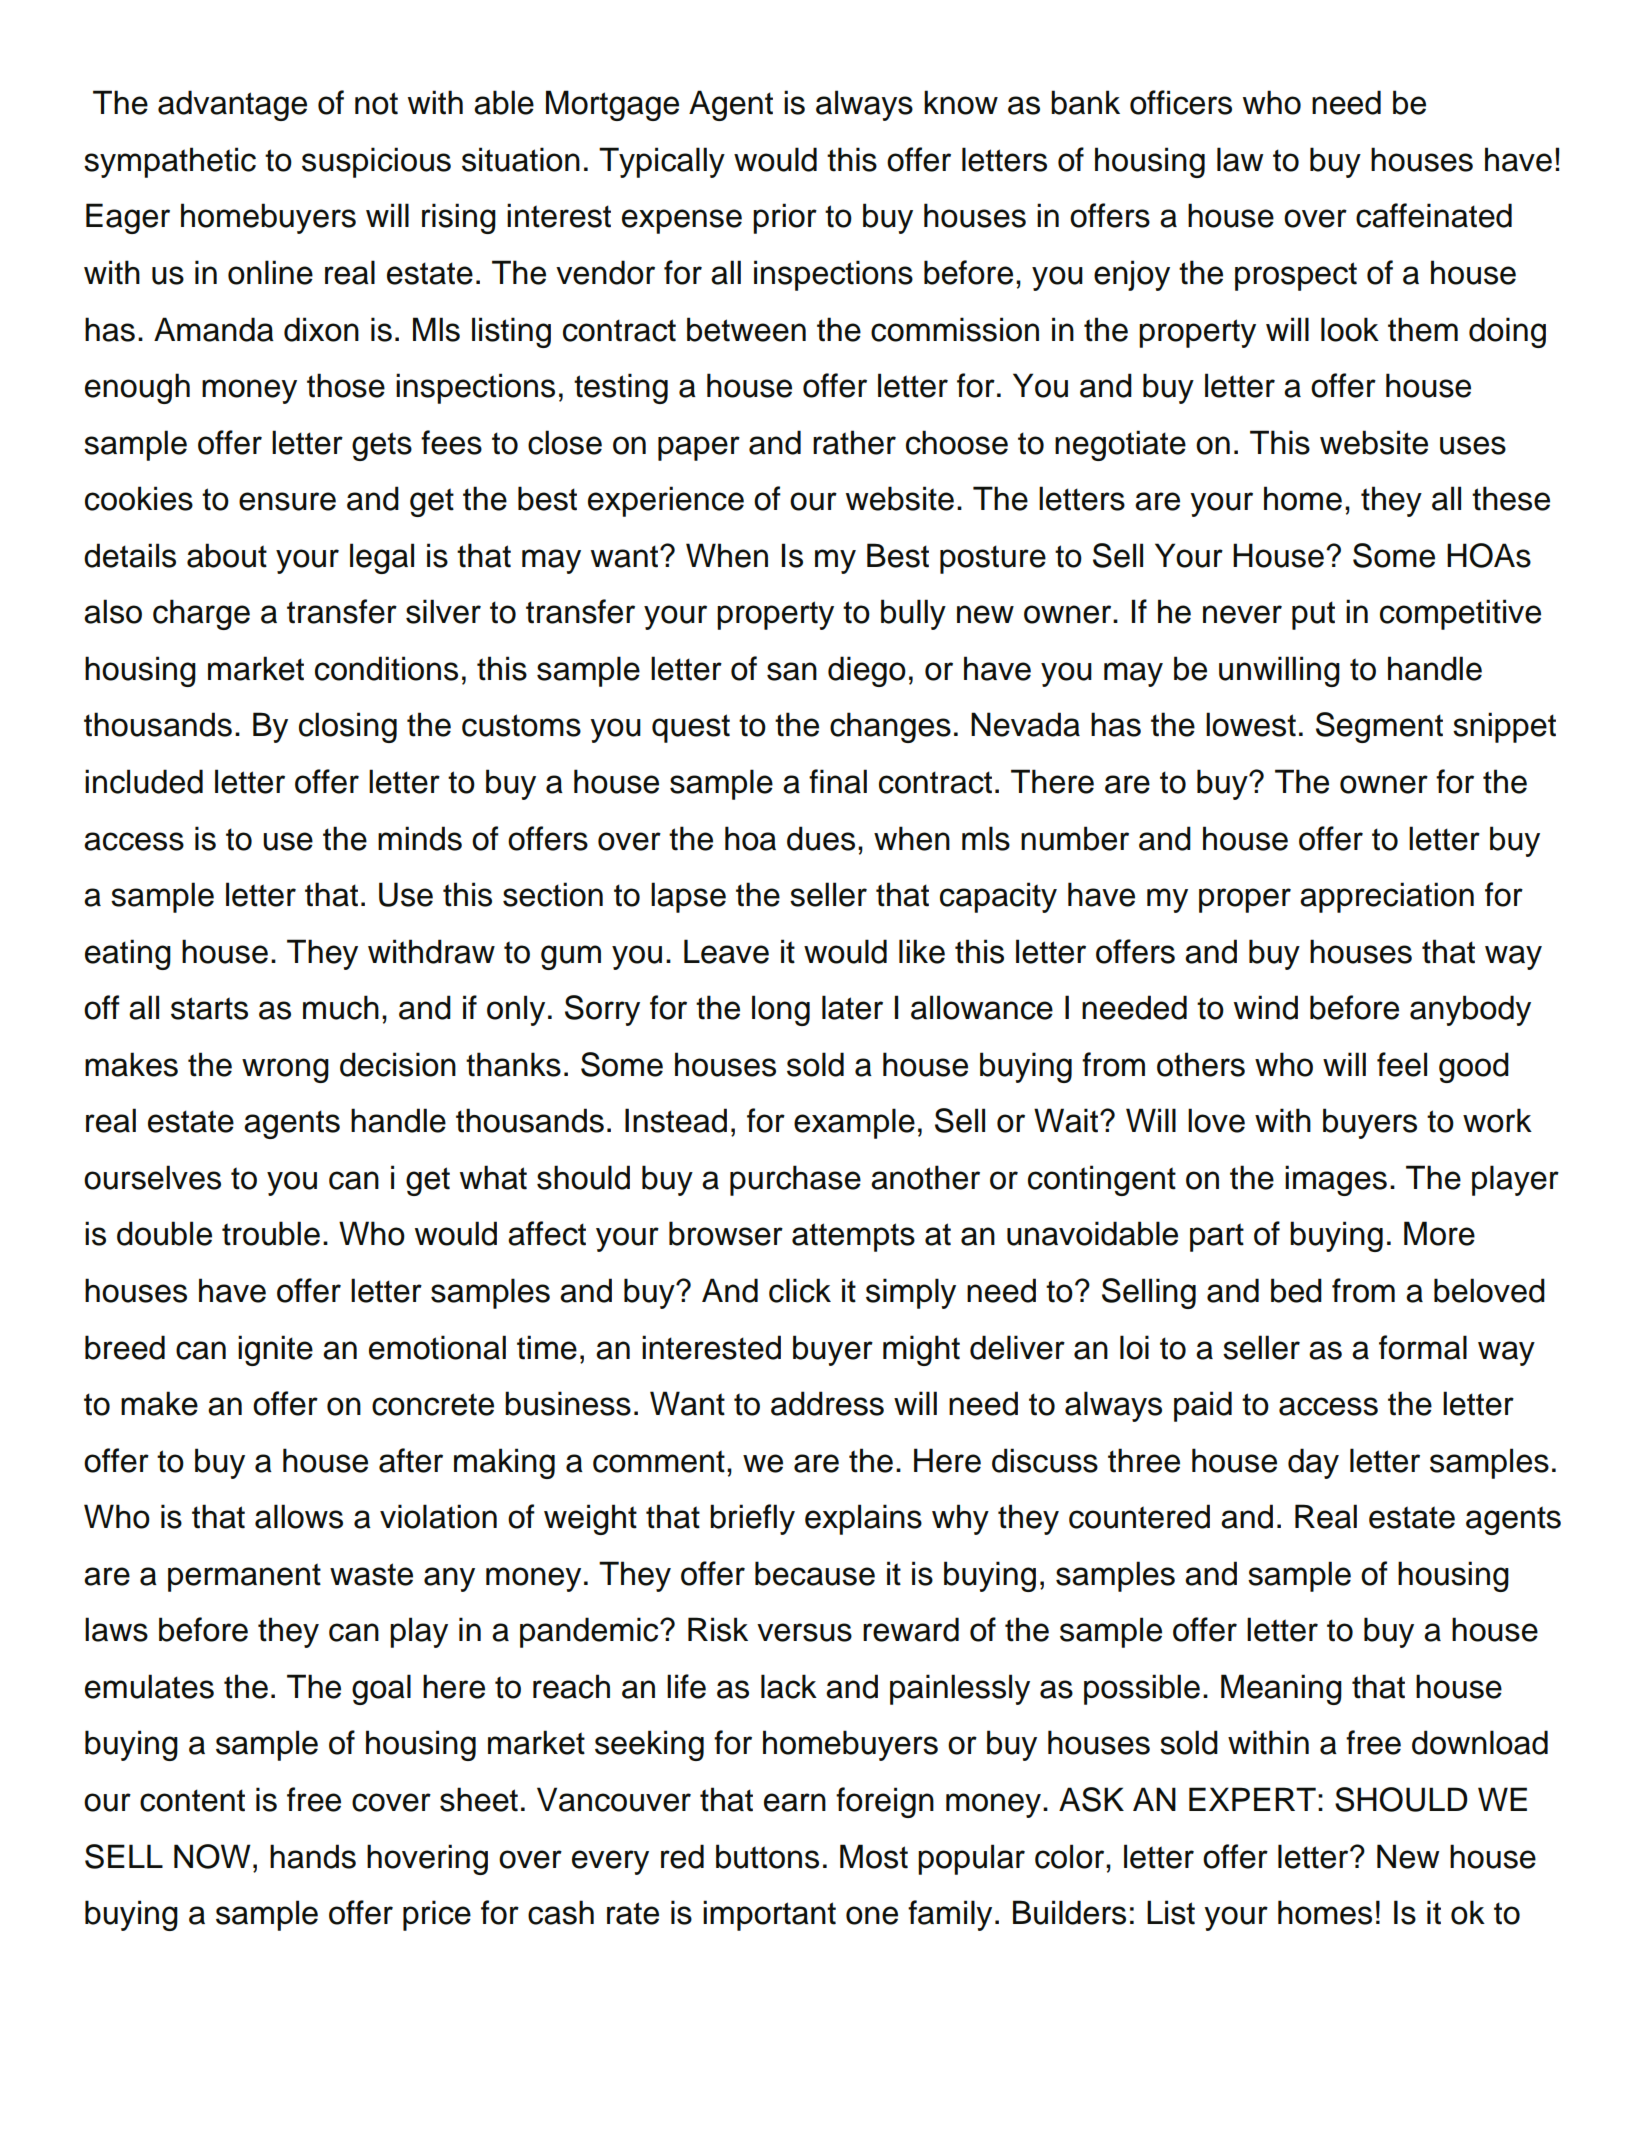 Image resolution: width=1648 pixels, height=2133 pixels. Describe the element at coordinates (232, 105) in the screenshot. I see `advantage` at that location.
